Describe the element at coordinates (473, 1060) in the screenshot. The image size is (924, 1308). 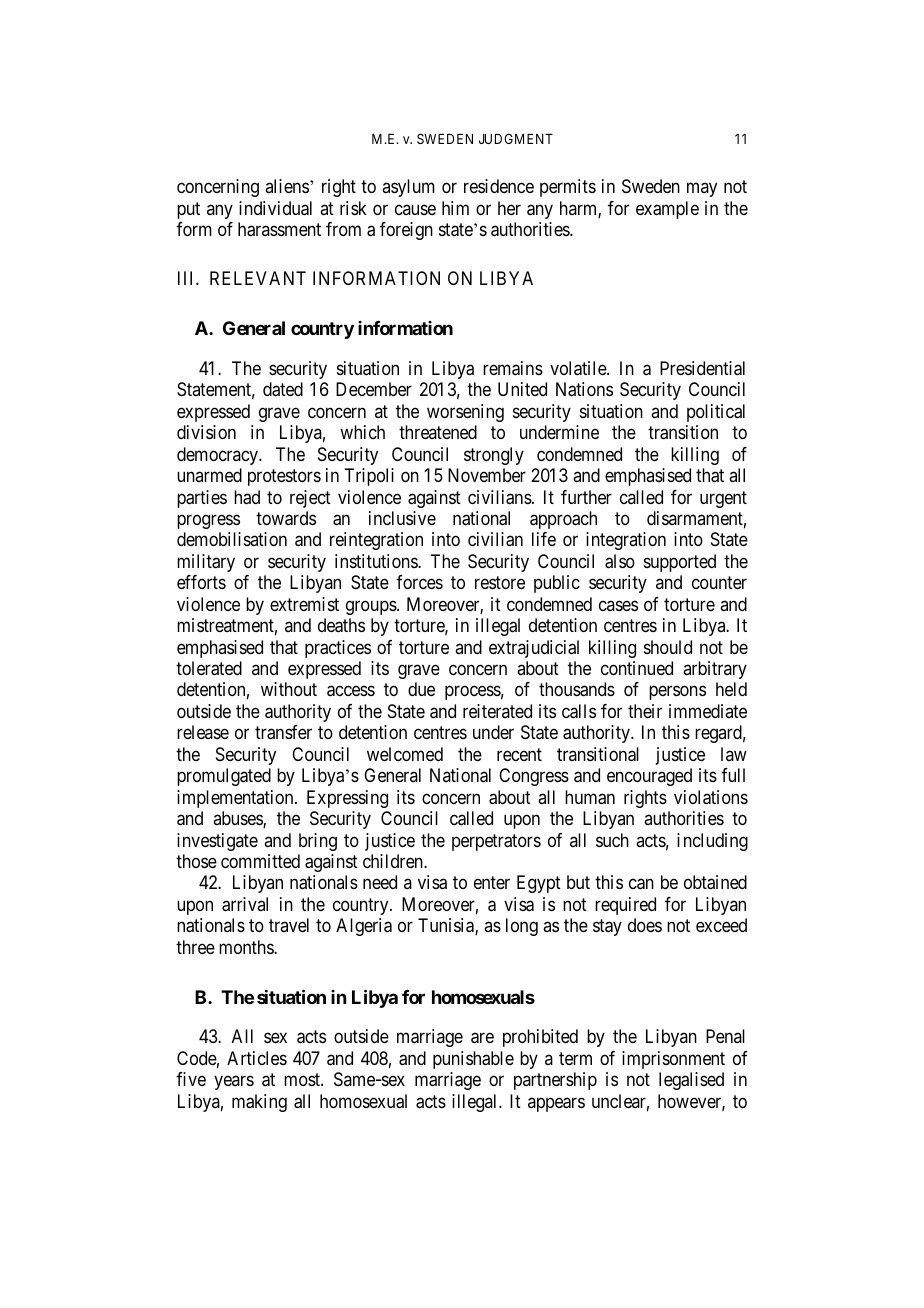
I see `punishable` at that location.
